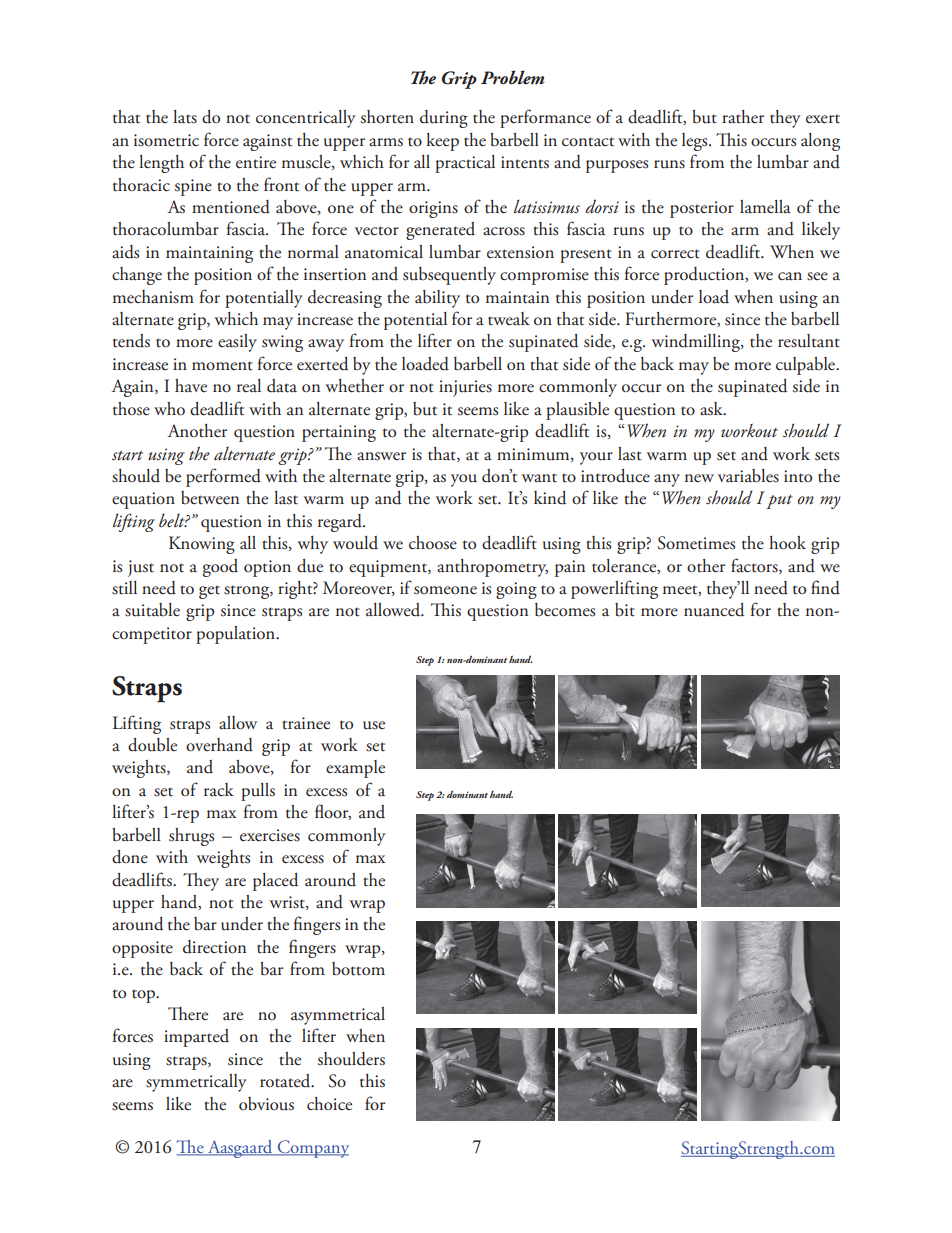  I want to click on shrugs, so click(191, 837).
